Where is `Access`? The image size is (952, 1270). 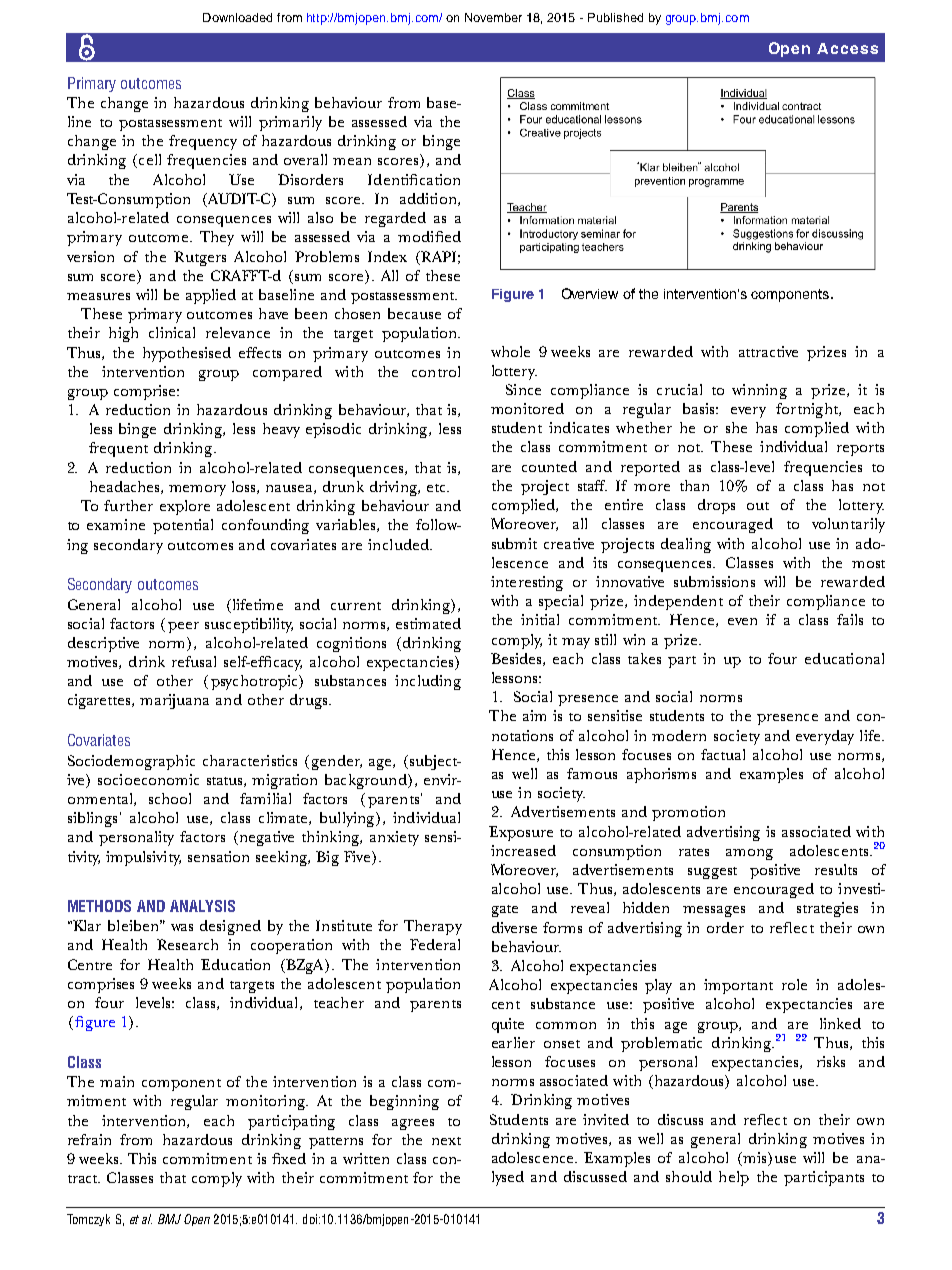
Access is located at coordinates (847, 48).
